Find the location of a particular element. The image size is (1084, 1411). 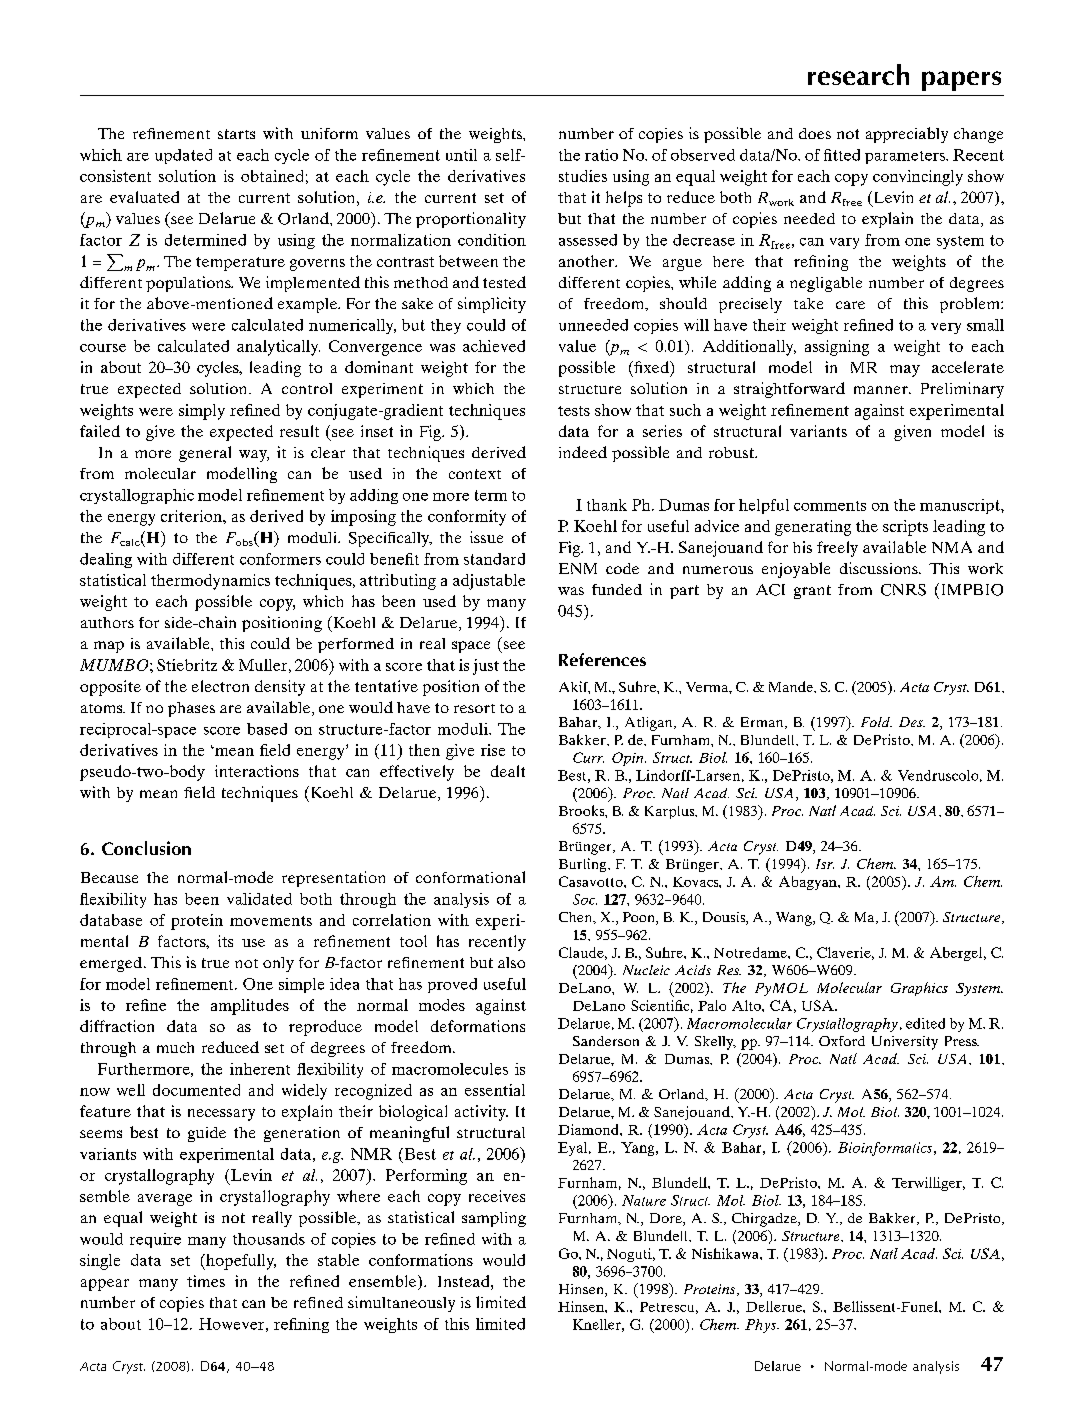

Graphics is located at coordinates (919, 989).
